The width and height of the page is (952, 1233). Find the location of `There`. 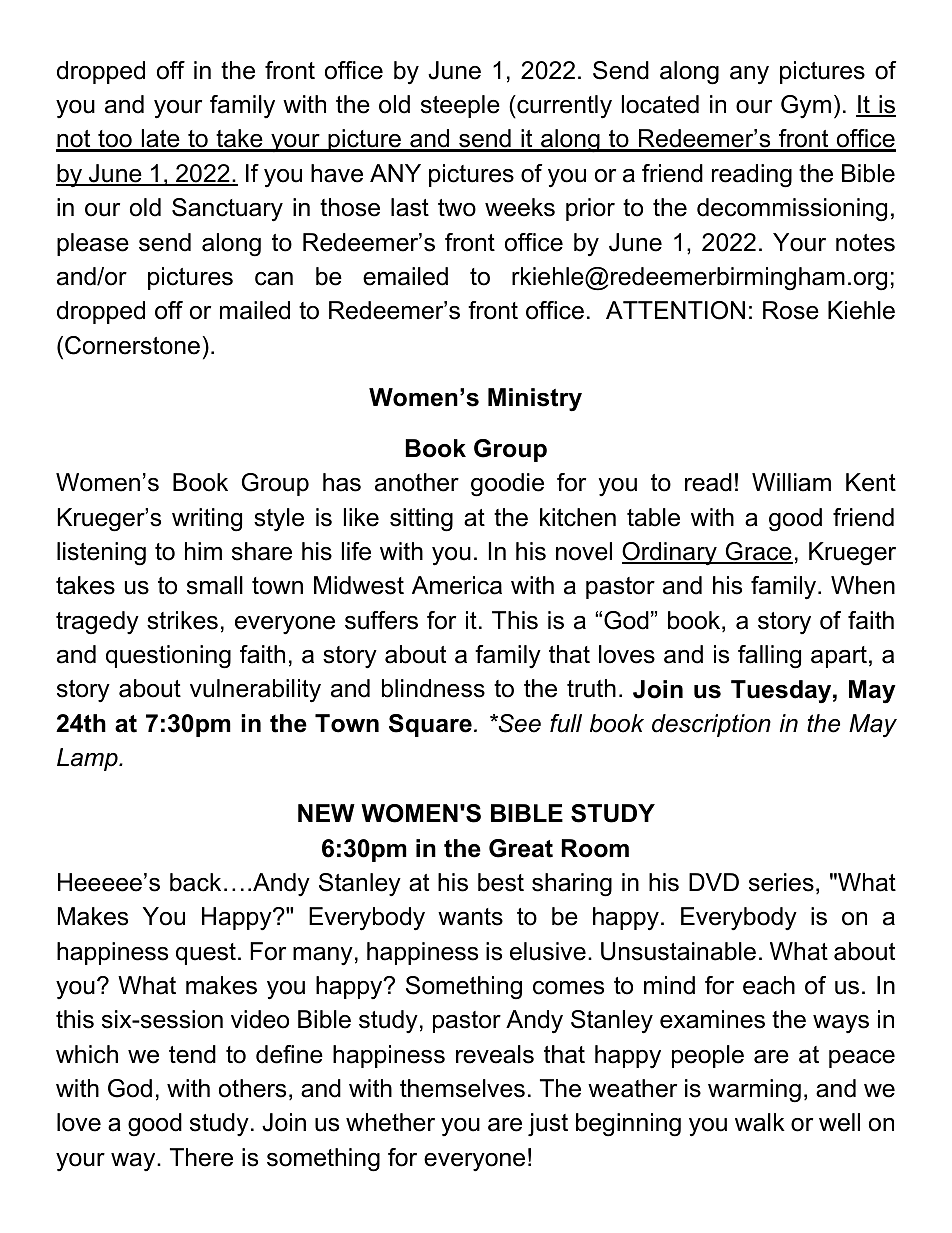

There is located at coordinates (201, 1157).
